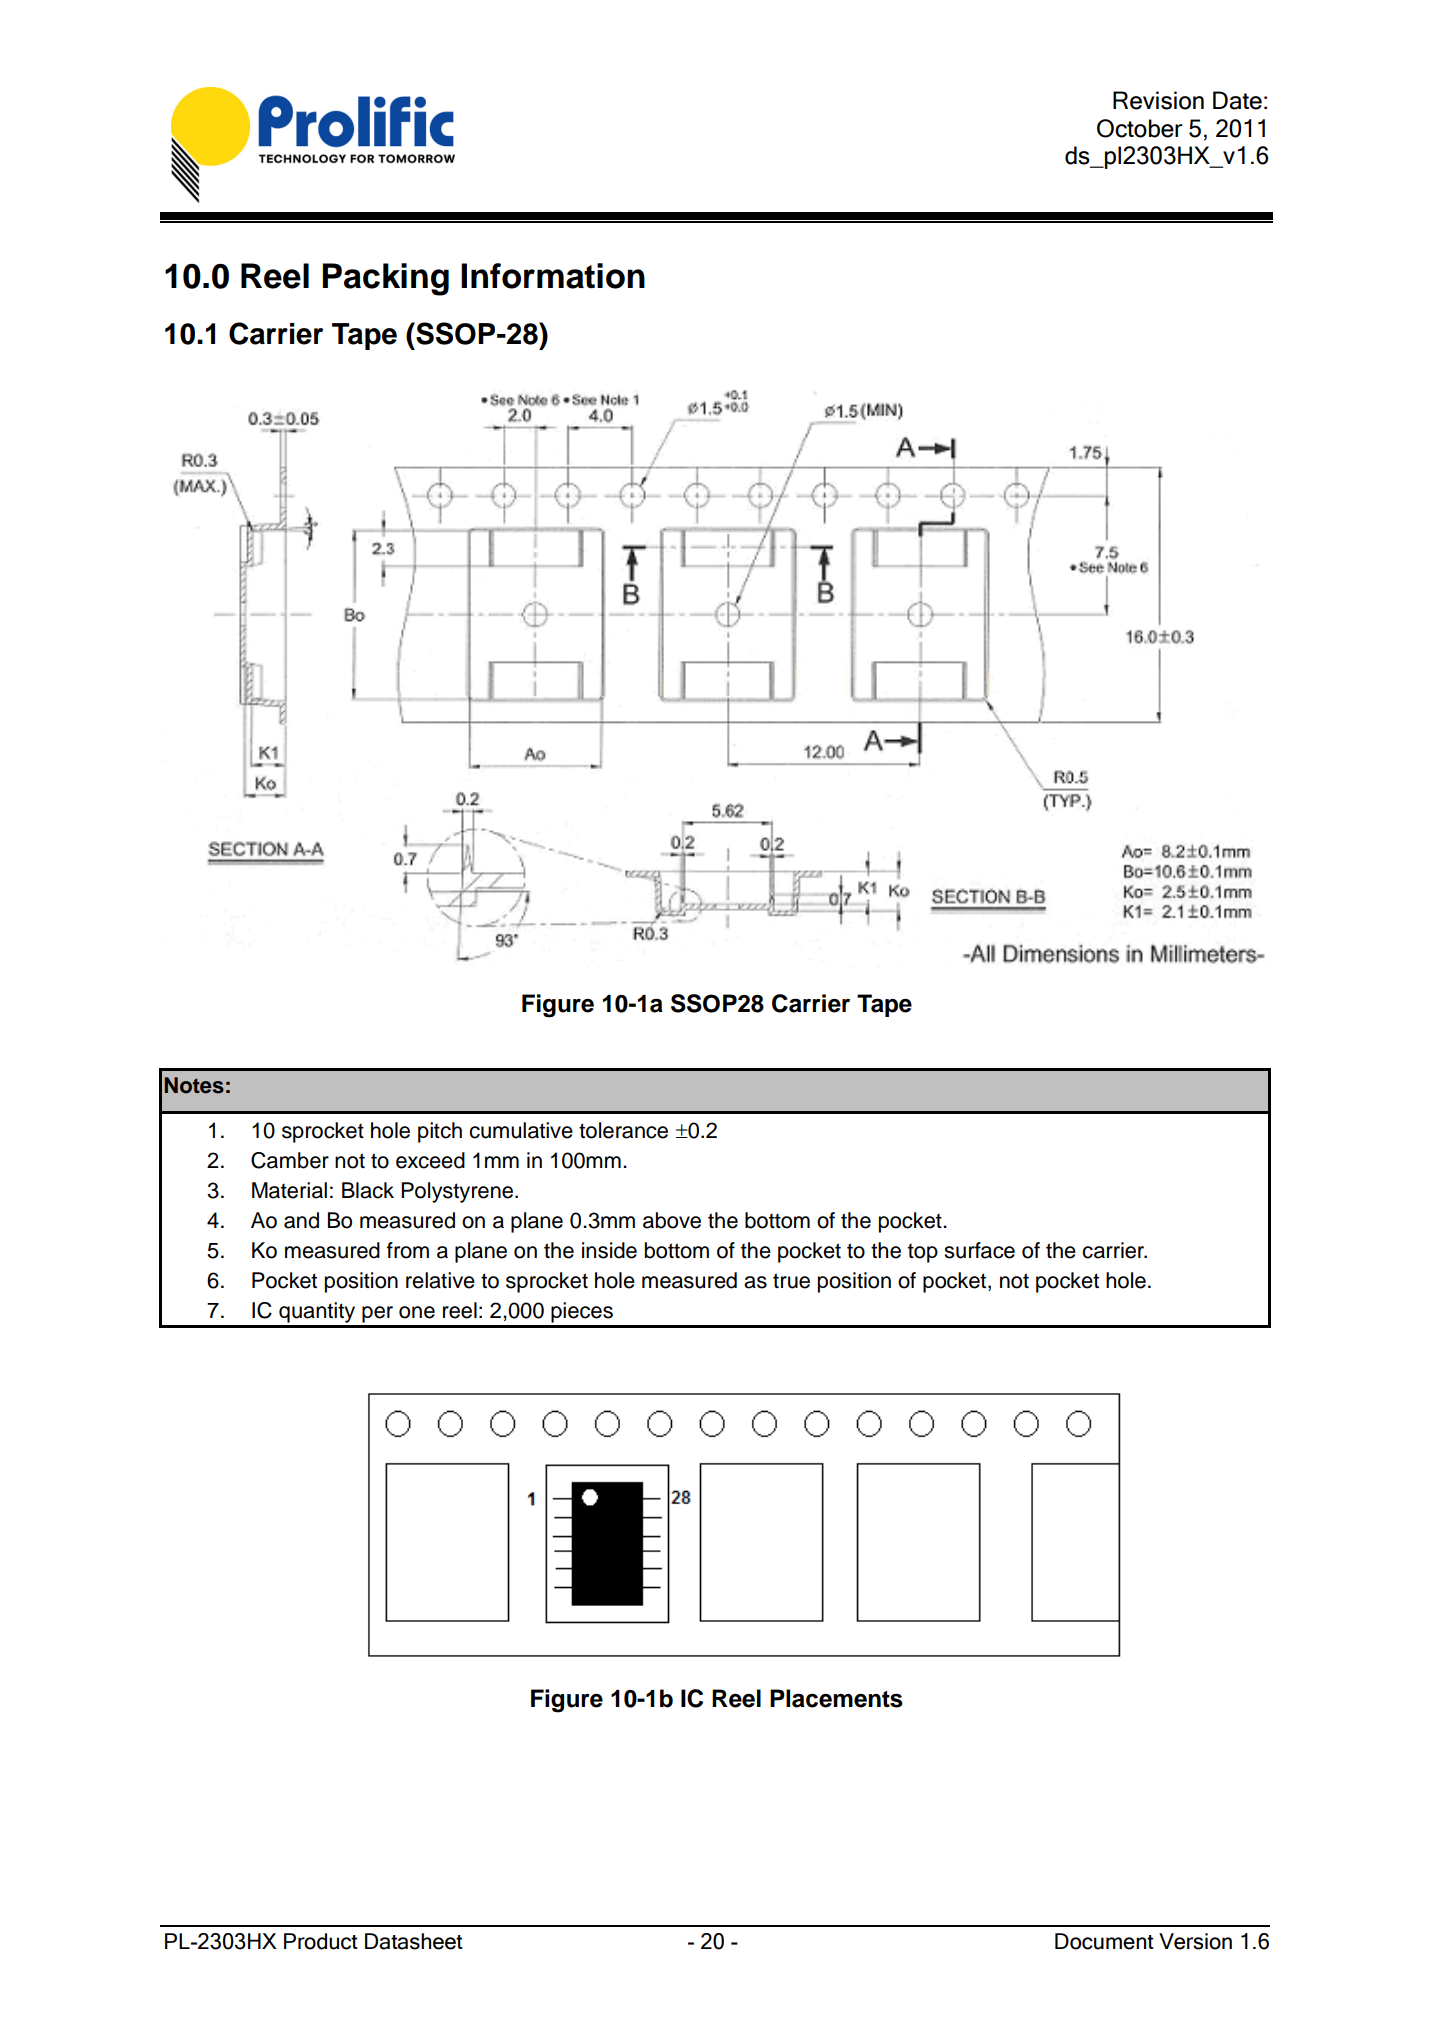 The image size is (1444, 2041). What do you see at coordinates (1104, 1941) in the document?
I see `Document` at bounding box center [1104, 1941].
